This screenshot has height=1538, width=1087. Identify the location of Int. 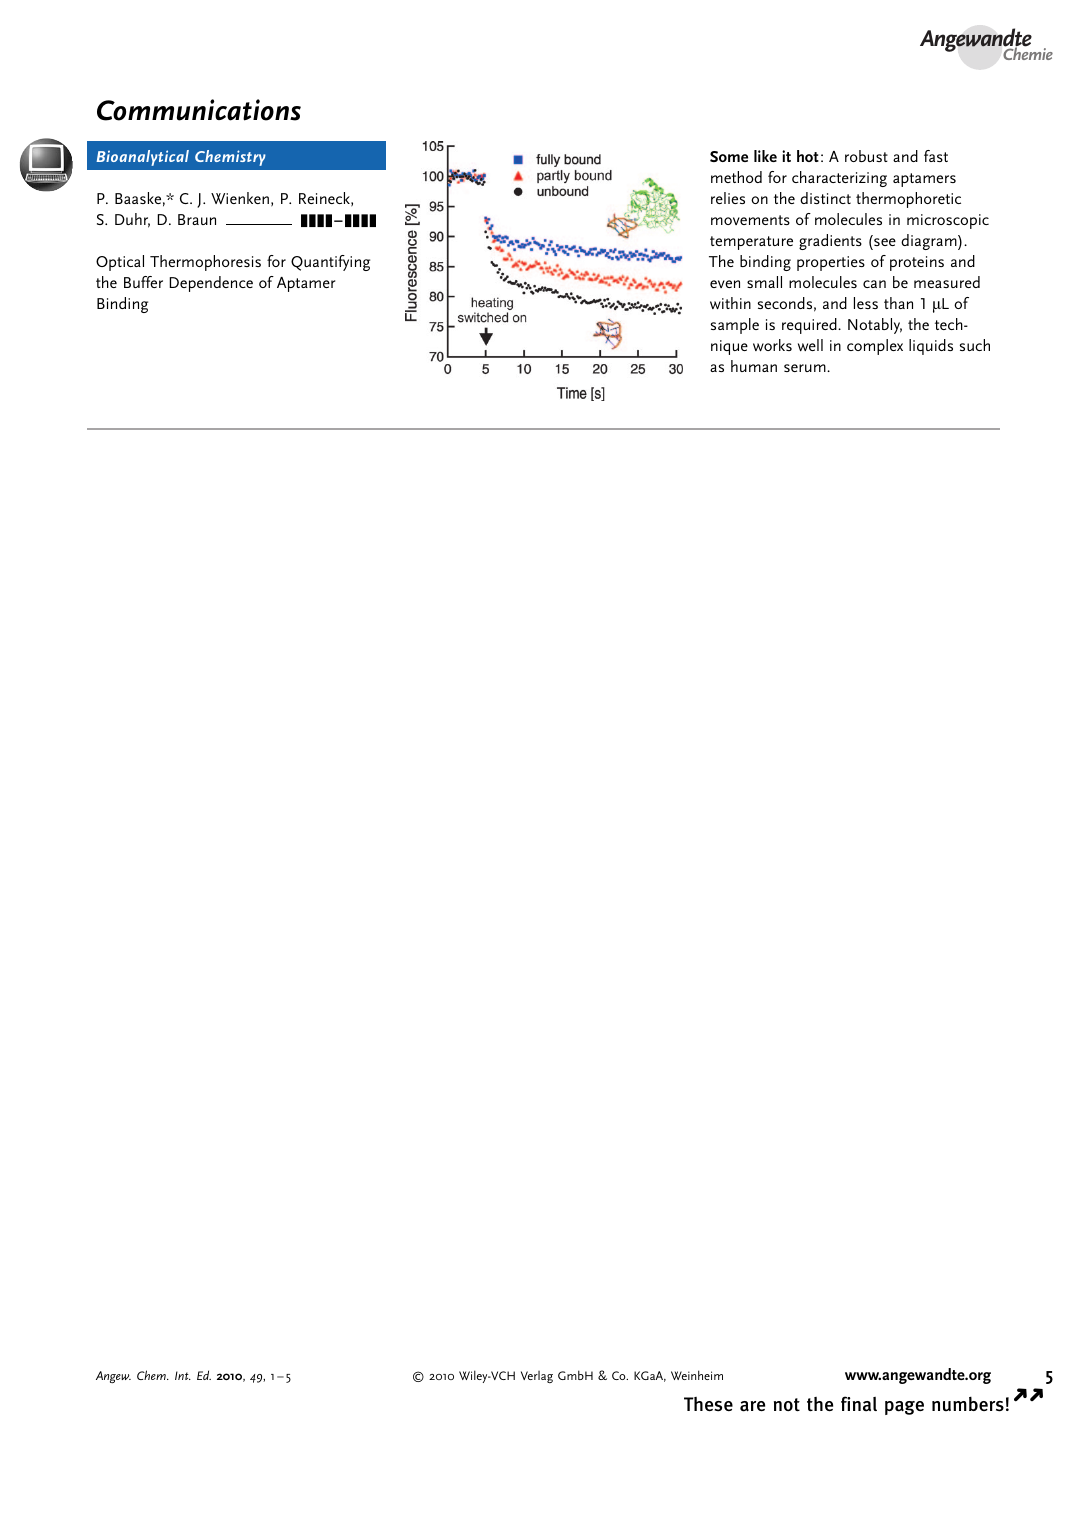
(183, 1375).
